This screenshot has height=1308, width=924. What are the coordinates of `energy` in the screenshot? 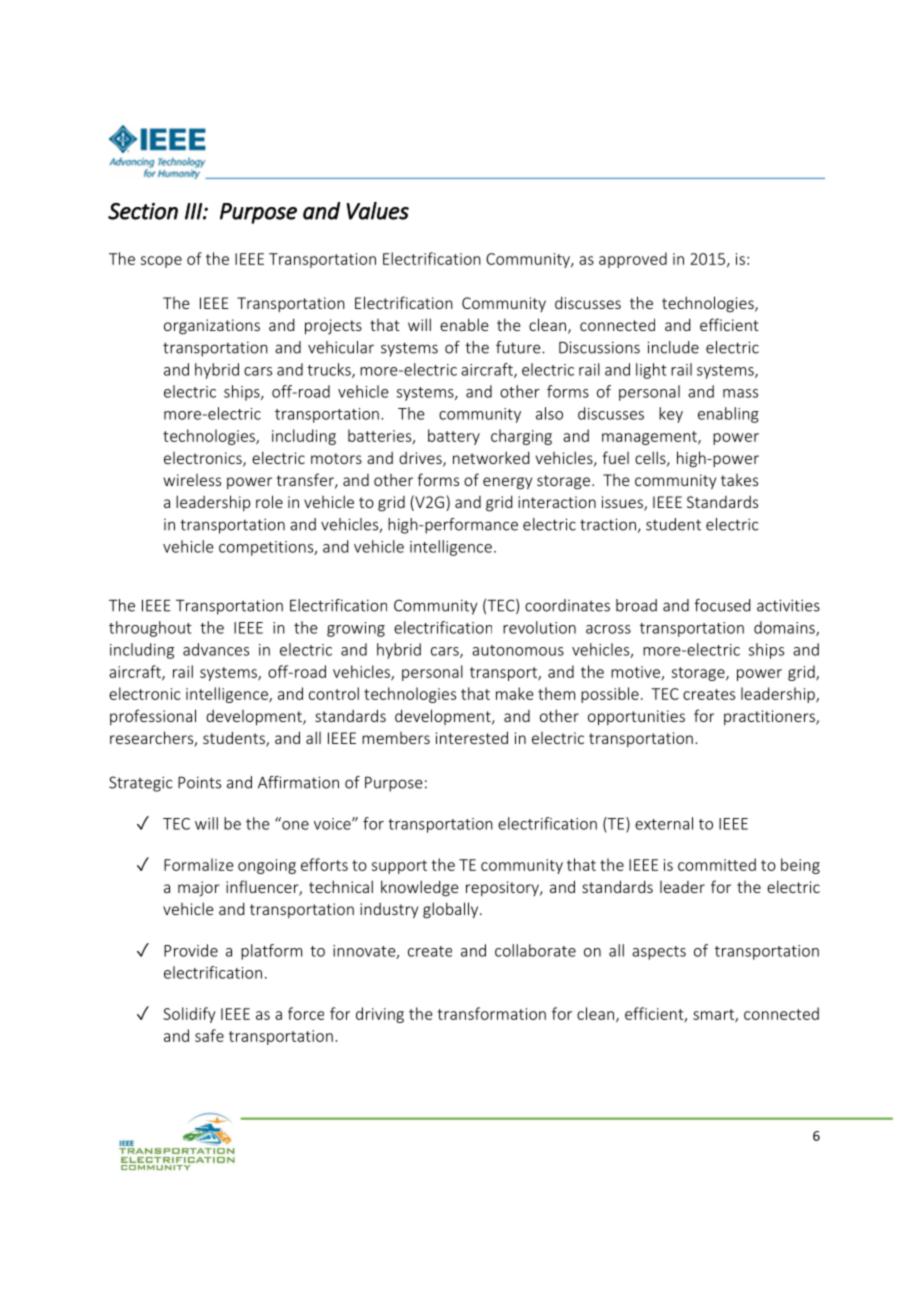 It's located at (507, 483).
